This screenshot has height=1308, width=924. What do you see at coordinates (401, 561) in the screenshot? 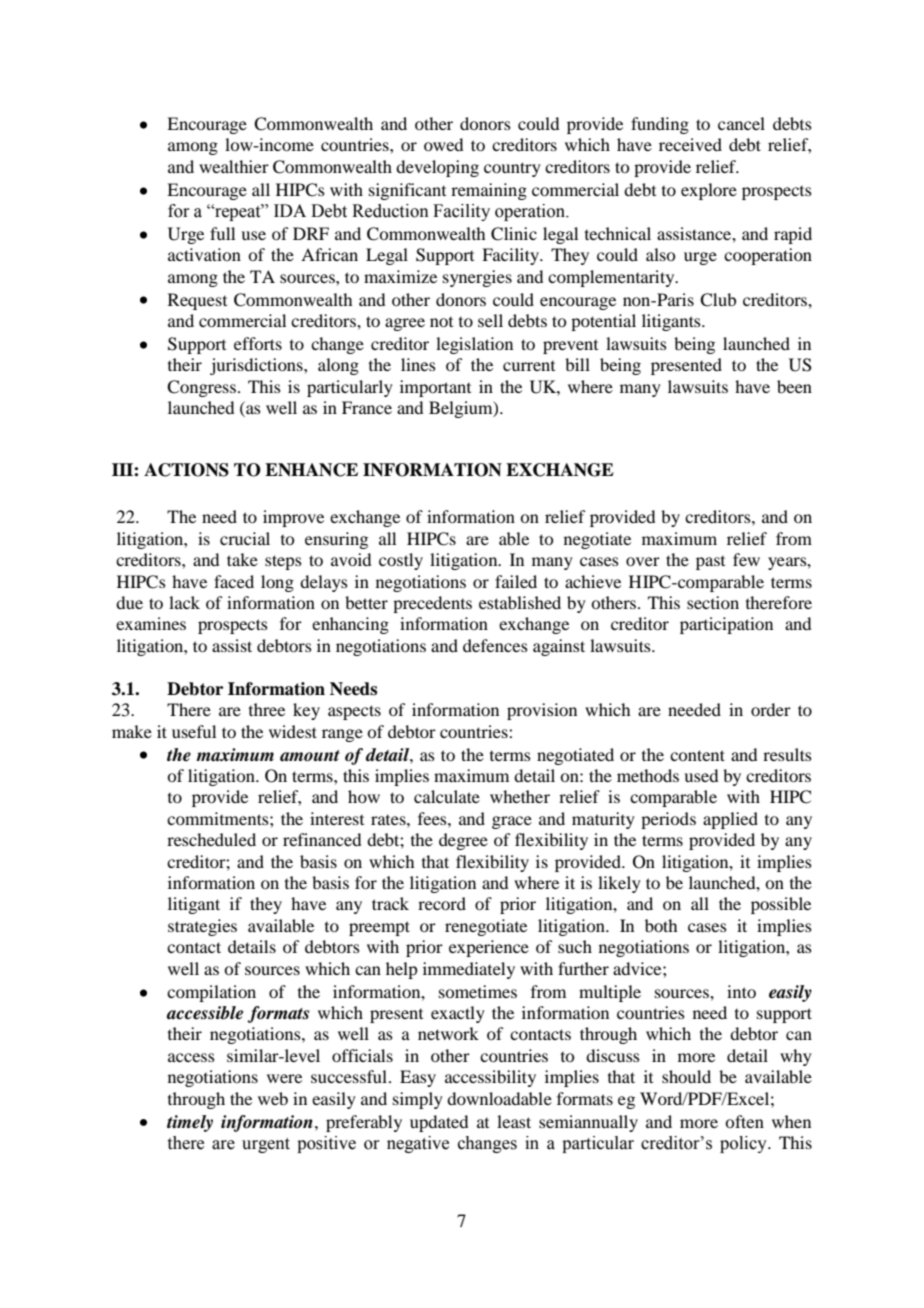
I see `costly` at bounding box center [401, 561].
